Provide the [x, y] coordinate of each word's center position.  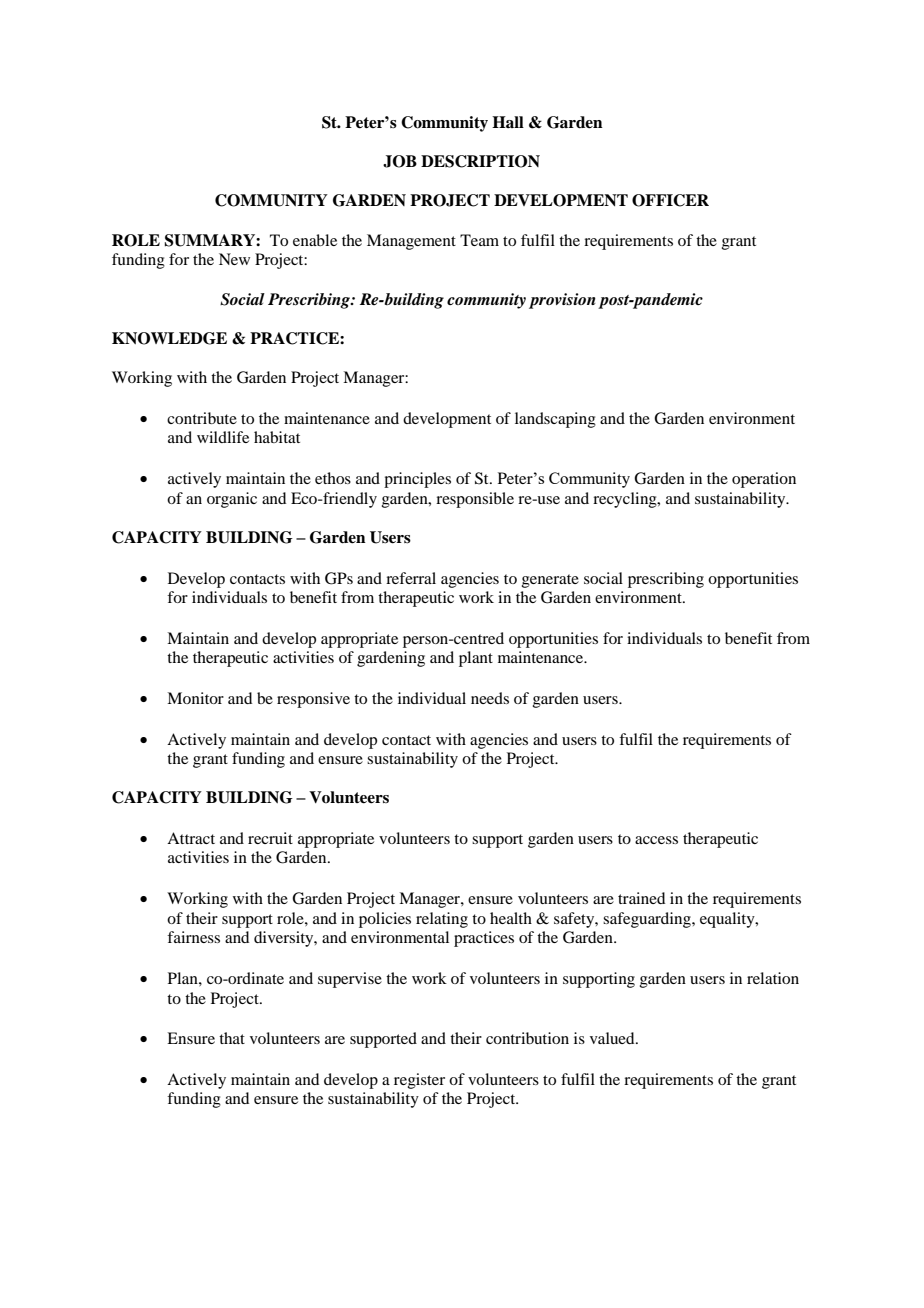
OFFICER [670, 200]
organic [232, 500]
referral [411, 578]
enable [315, 240]
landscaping [555, 420]
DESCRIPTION [480, 161]
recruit [270, 838]
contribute [202, 418]
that [232, 1038]
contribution [527, 1038]
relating [442, 920]
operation [764, 480]
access [656, 840]
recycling [626, 500]
